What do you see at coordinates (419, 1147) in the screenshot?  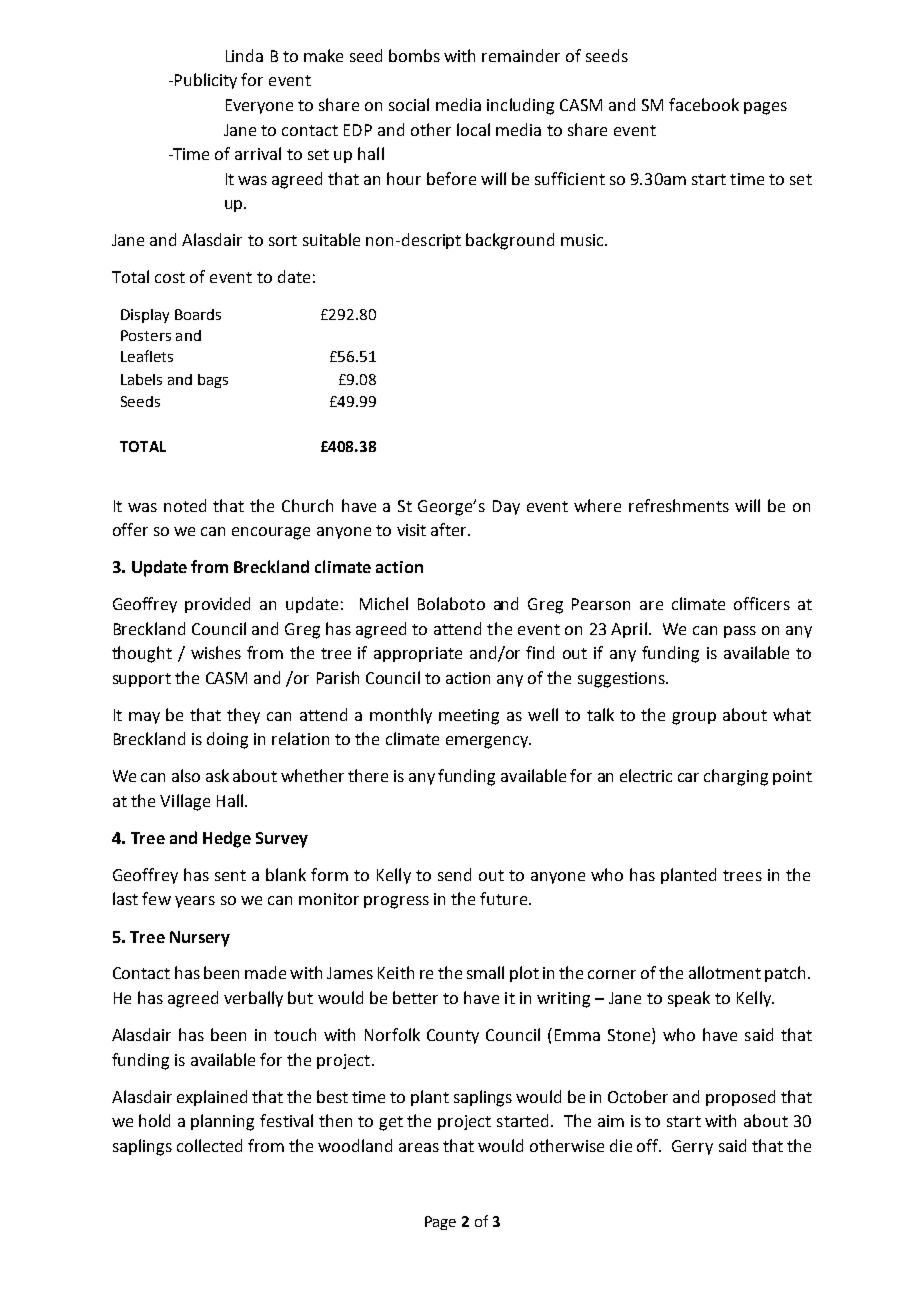 I see `areas` at bounding box center [419, 1147].
